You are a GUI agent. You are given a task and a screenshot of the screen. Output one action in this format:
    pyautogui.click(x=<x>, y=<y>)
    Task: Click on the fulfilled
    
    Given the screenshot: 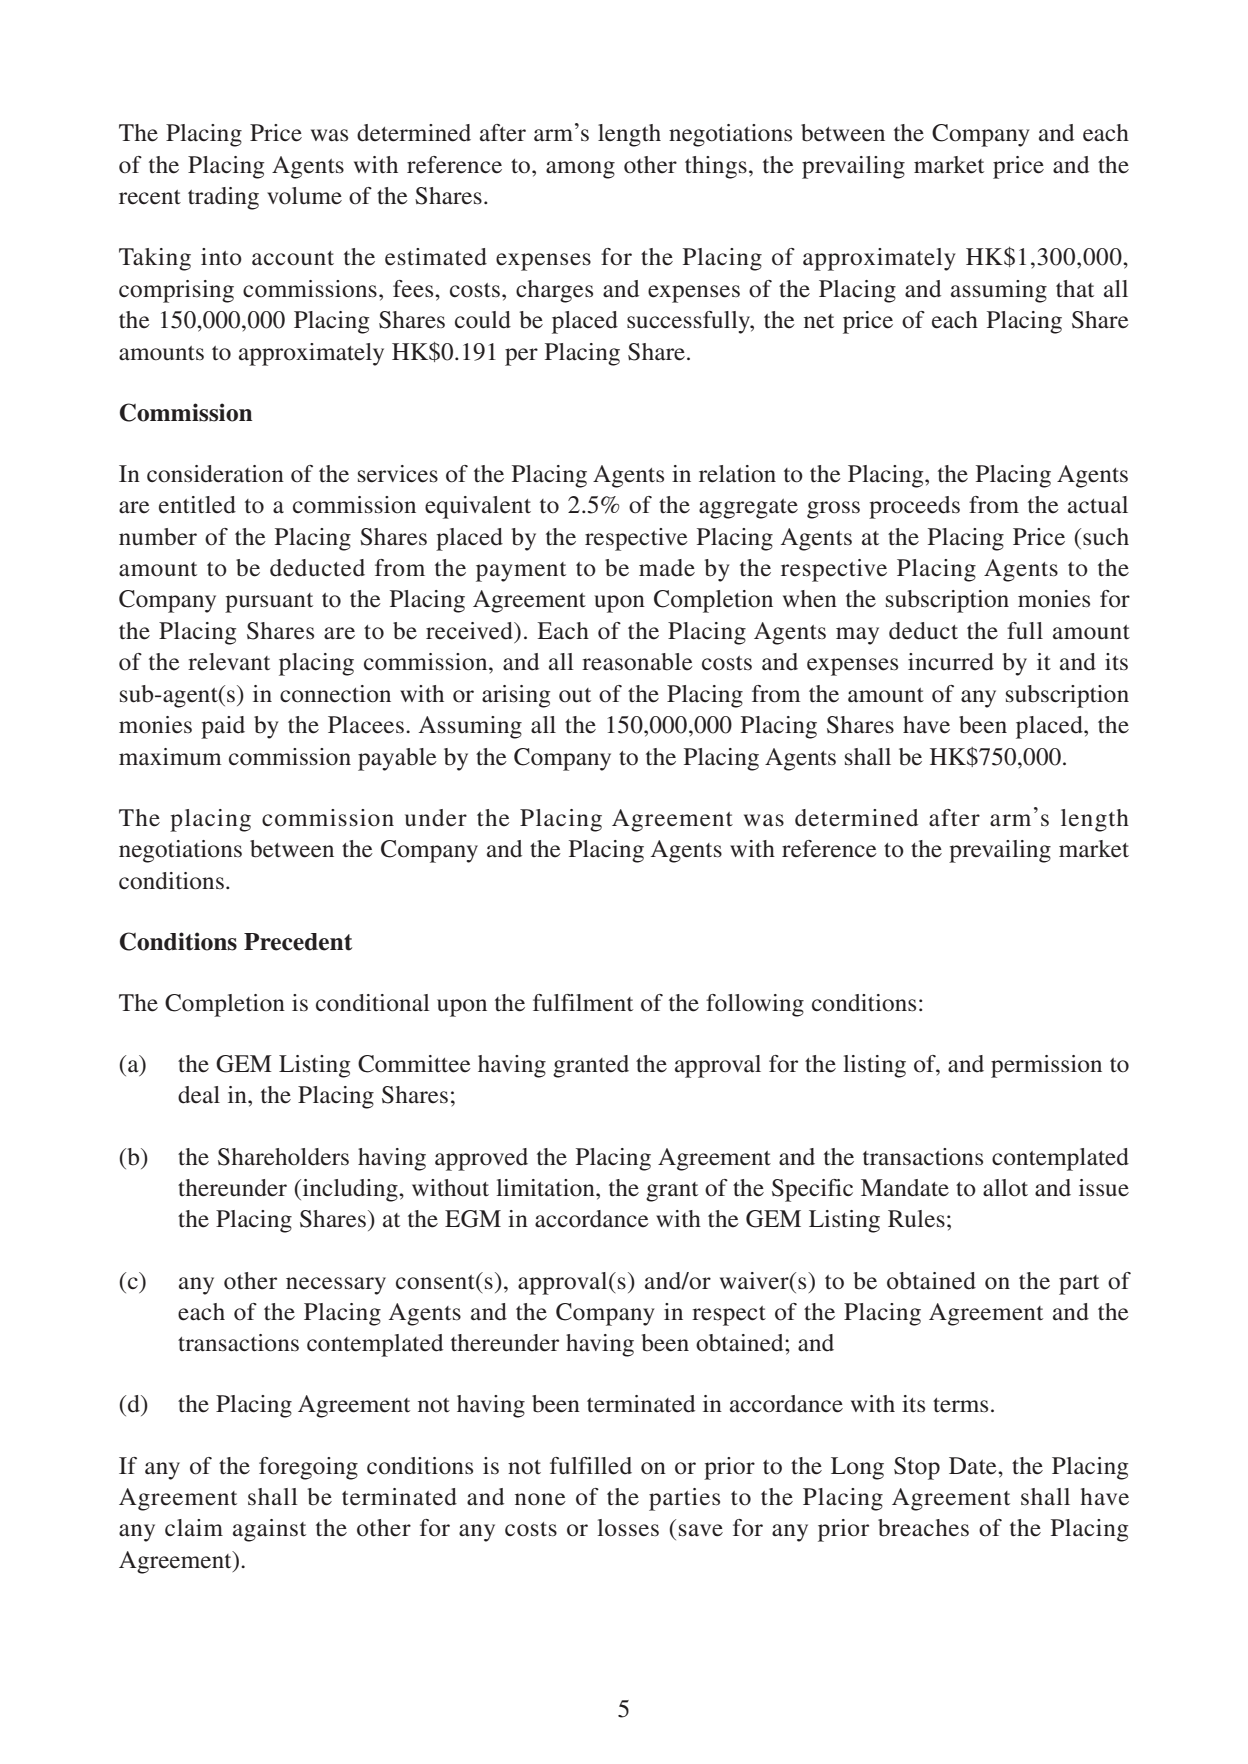 What is the action you would take?
    pyautogui.click(x=591, y=1466)
